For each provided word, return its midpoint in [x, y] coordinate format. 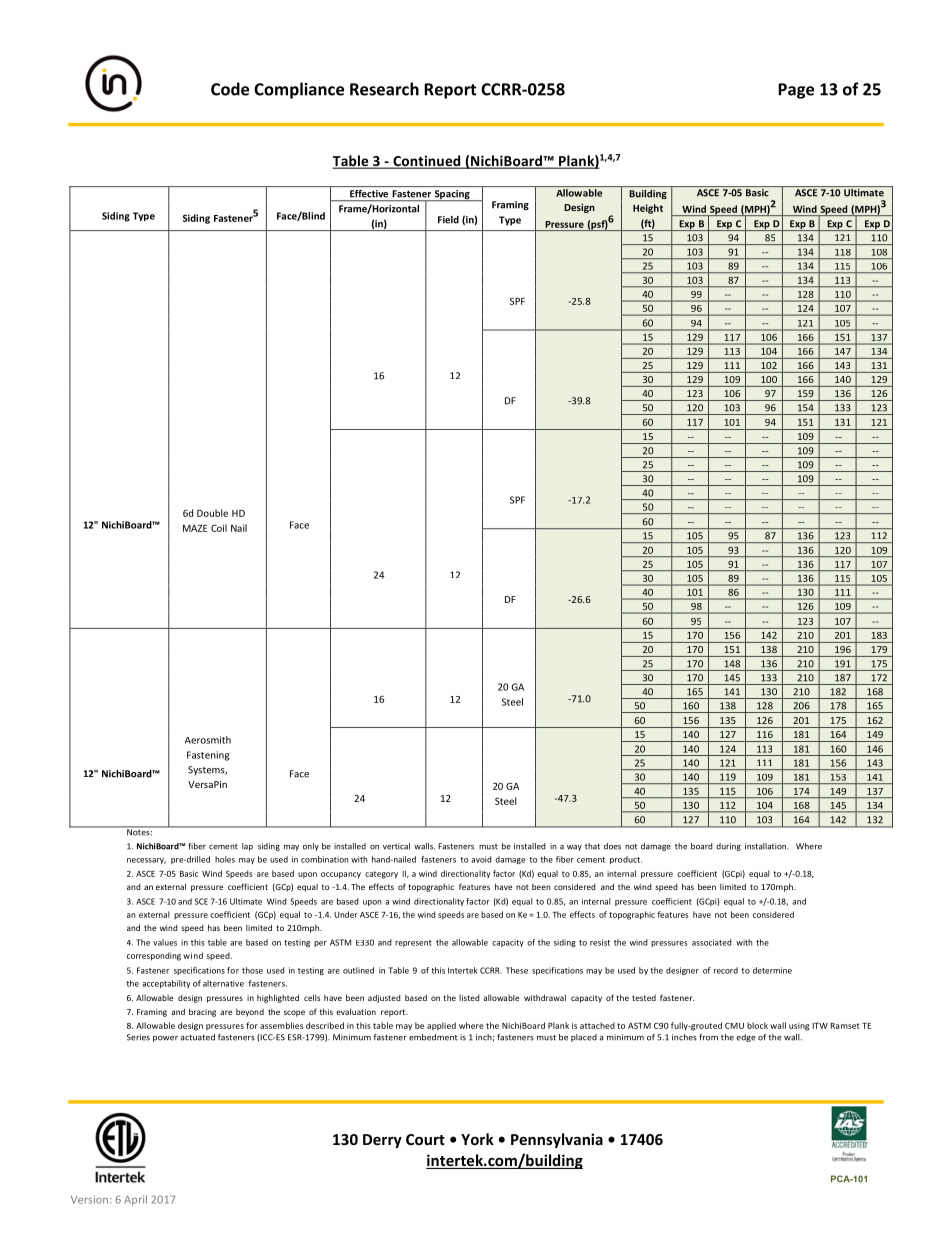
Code [230, 89]
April [135, 1200]
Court [425, 1139]
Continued [427, 162]
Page [796, 91]
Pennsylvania [557, 1140]
